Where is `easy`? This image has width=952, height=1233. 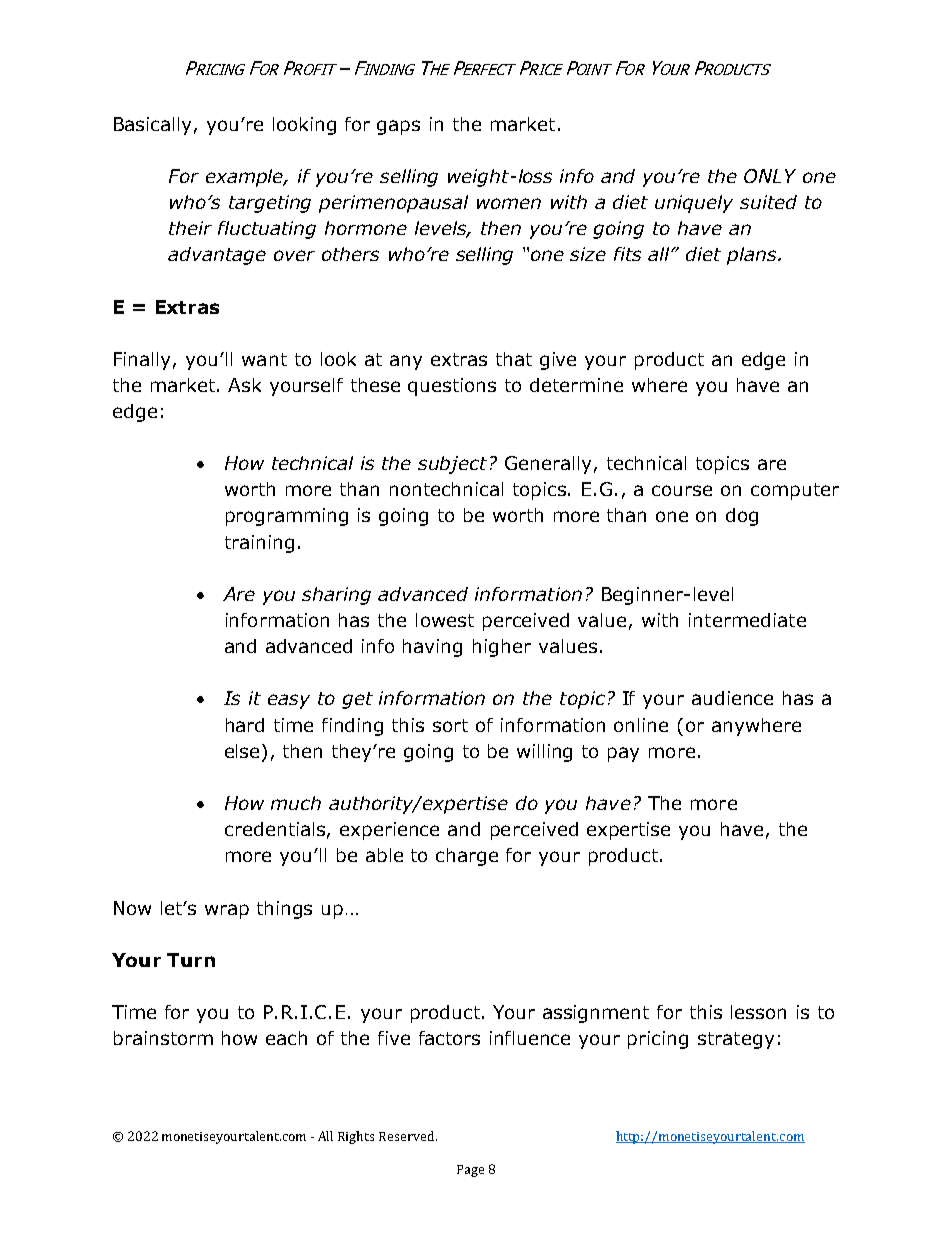 easy is located at coordinates (289, 701).
